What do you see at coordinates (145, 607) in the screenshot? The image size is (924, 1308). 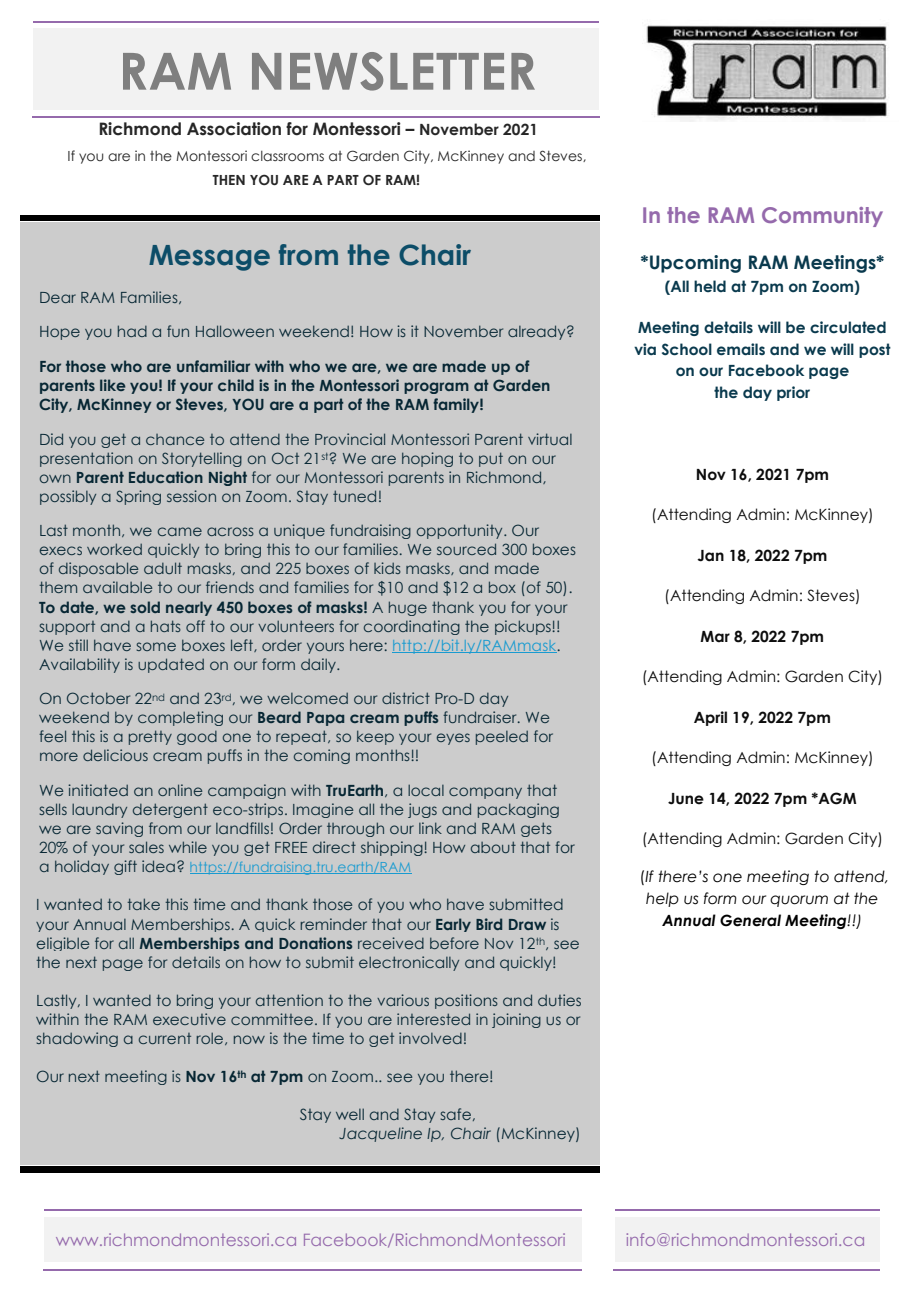 I see `sold` at bounding box center [145, 607].
